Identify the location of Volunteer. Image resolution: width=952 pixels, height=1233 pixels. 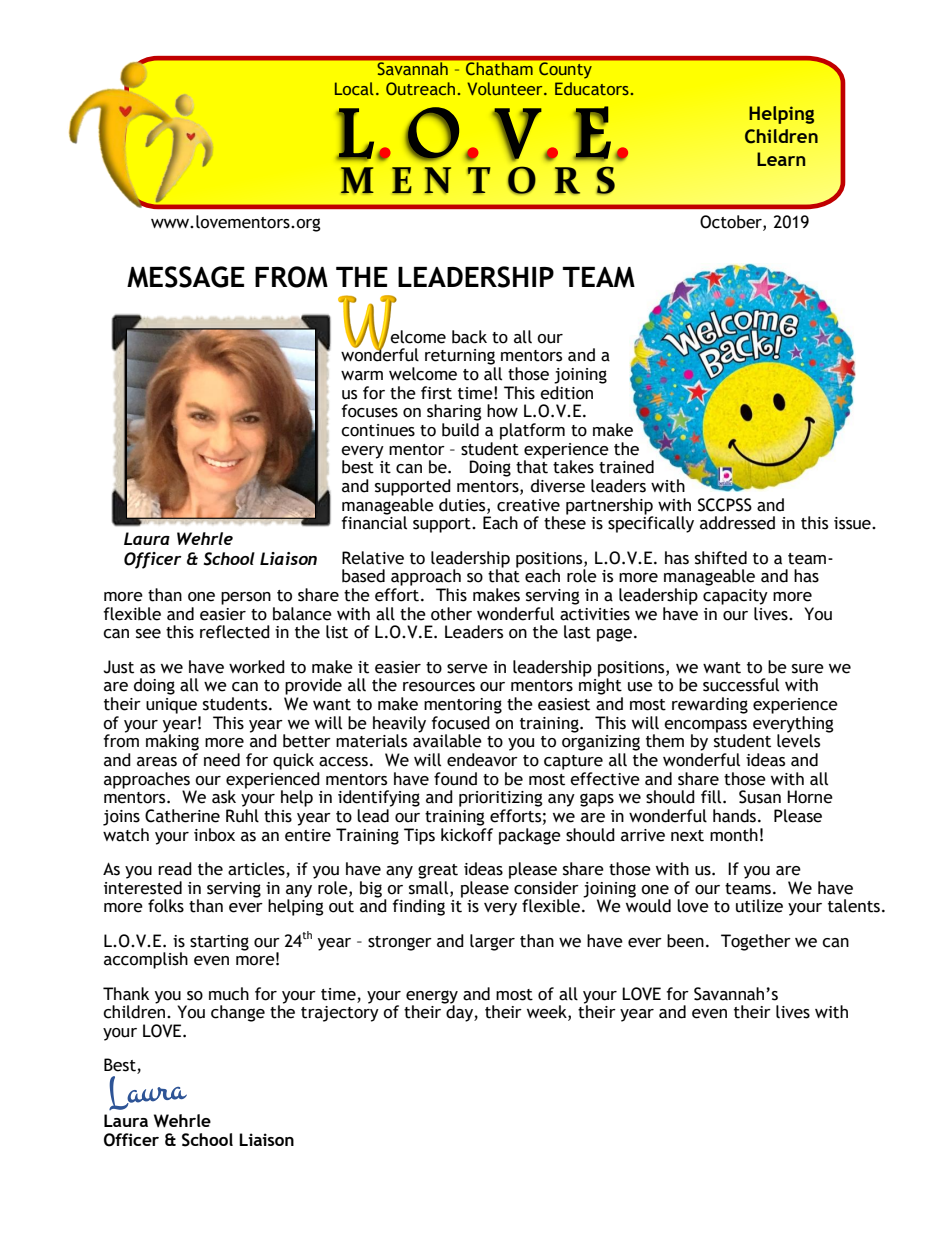
(506, 88).
